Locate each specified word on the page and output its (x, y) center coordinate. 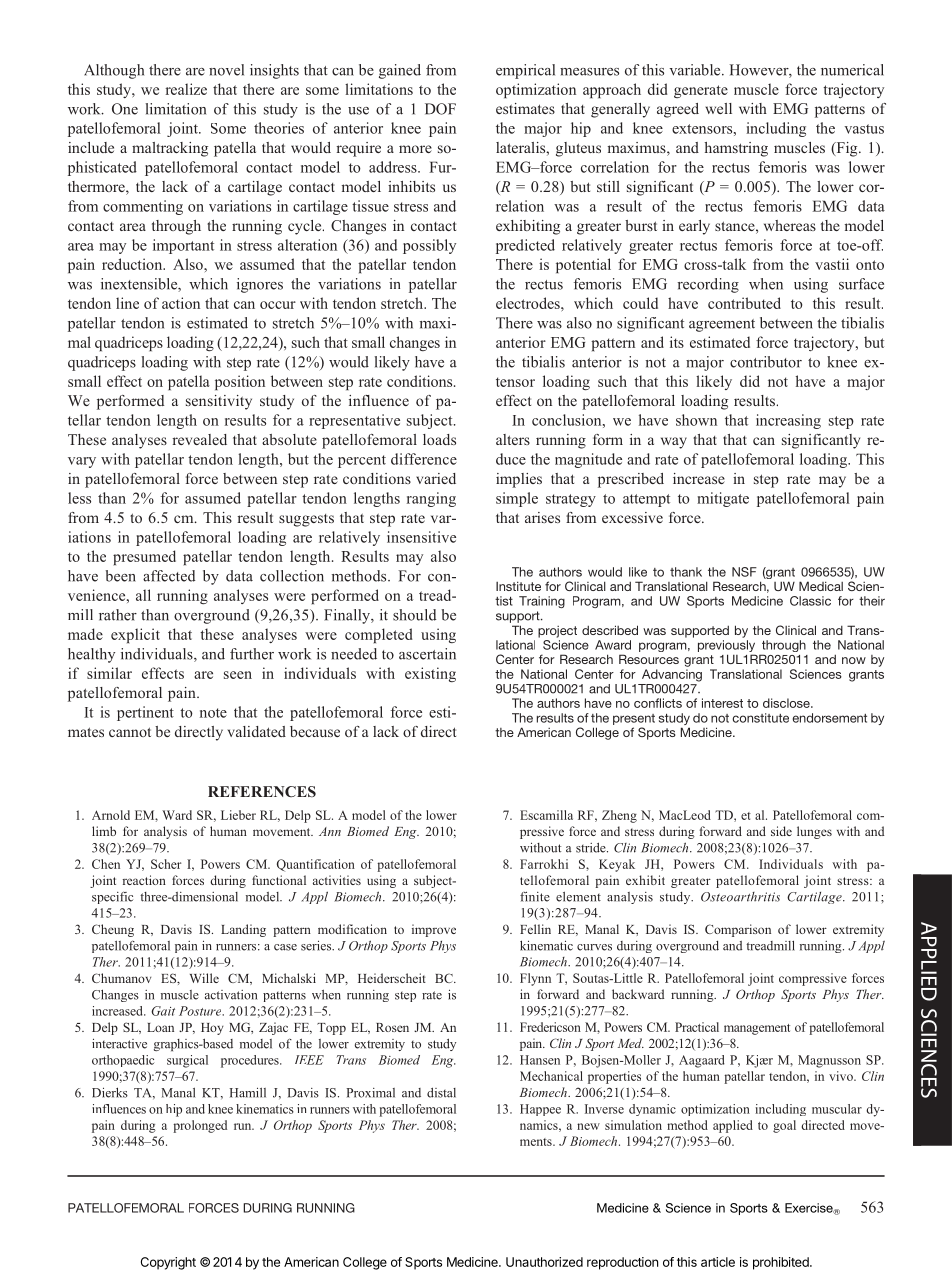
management (757, 1029)
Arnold (111, 815)
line (127, 303)
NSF (744, 572)
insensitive (421, 537)
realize (186, 89)
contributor (766, 362)
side (781, 831)
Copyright (168, 1263)
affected (169, 576)
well (718, 108)
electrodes (529, 303)
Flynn (535, 979)
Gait (163, 1011)
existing (430, 674)
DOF (440, 109)
